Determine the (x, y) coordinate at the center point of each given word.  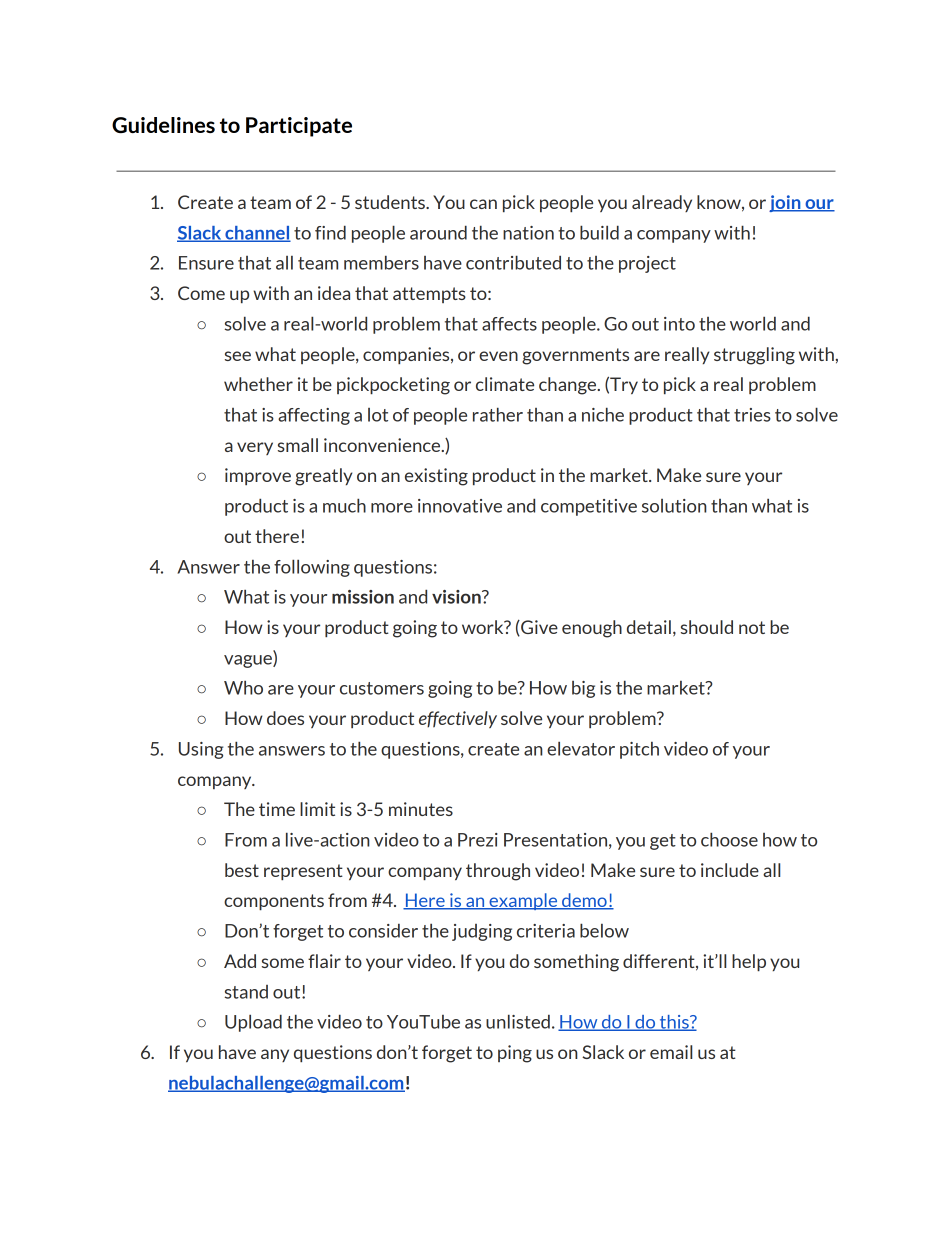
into (679, 324)
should (707, 627)
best (242, 870)
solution (674, 506)
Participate (299, 127)
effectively (458, 719)
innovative (460, 506)
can (483, 204)
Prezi (478, 840)
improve (258, 476)
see (238, 356)
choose (729, 839)
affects (509, 324)
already (662, 203)
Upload (253, 1023)
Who (243, 688)
